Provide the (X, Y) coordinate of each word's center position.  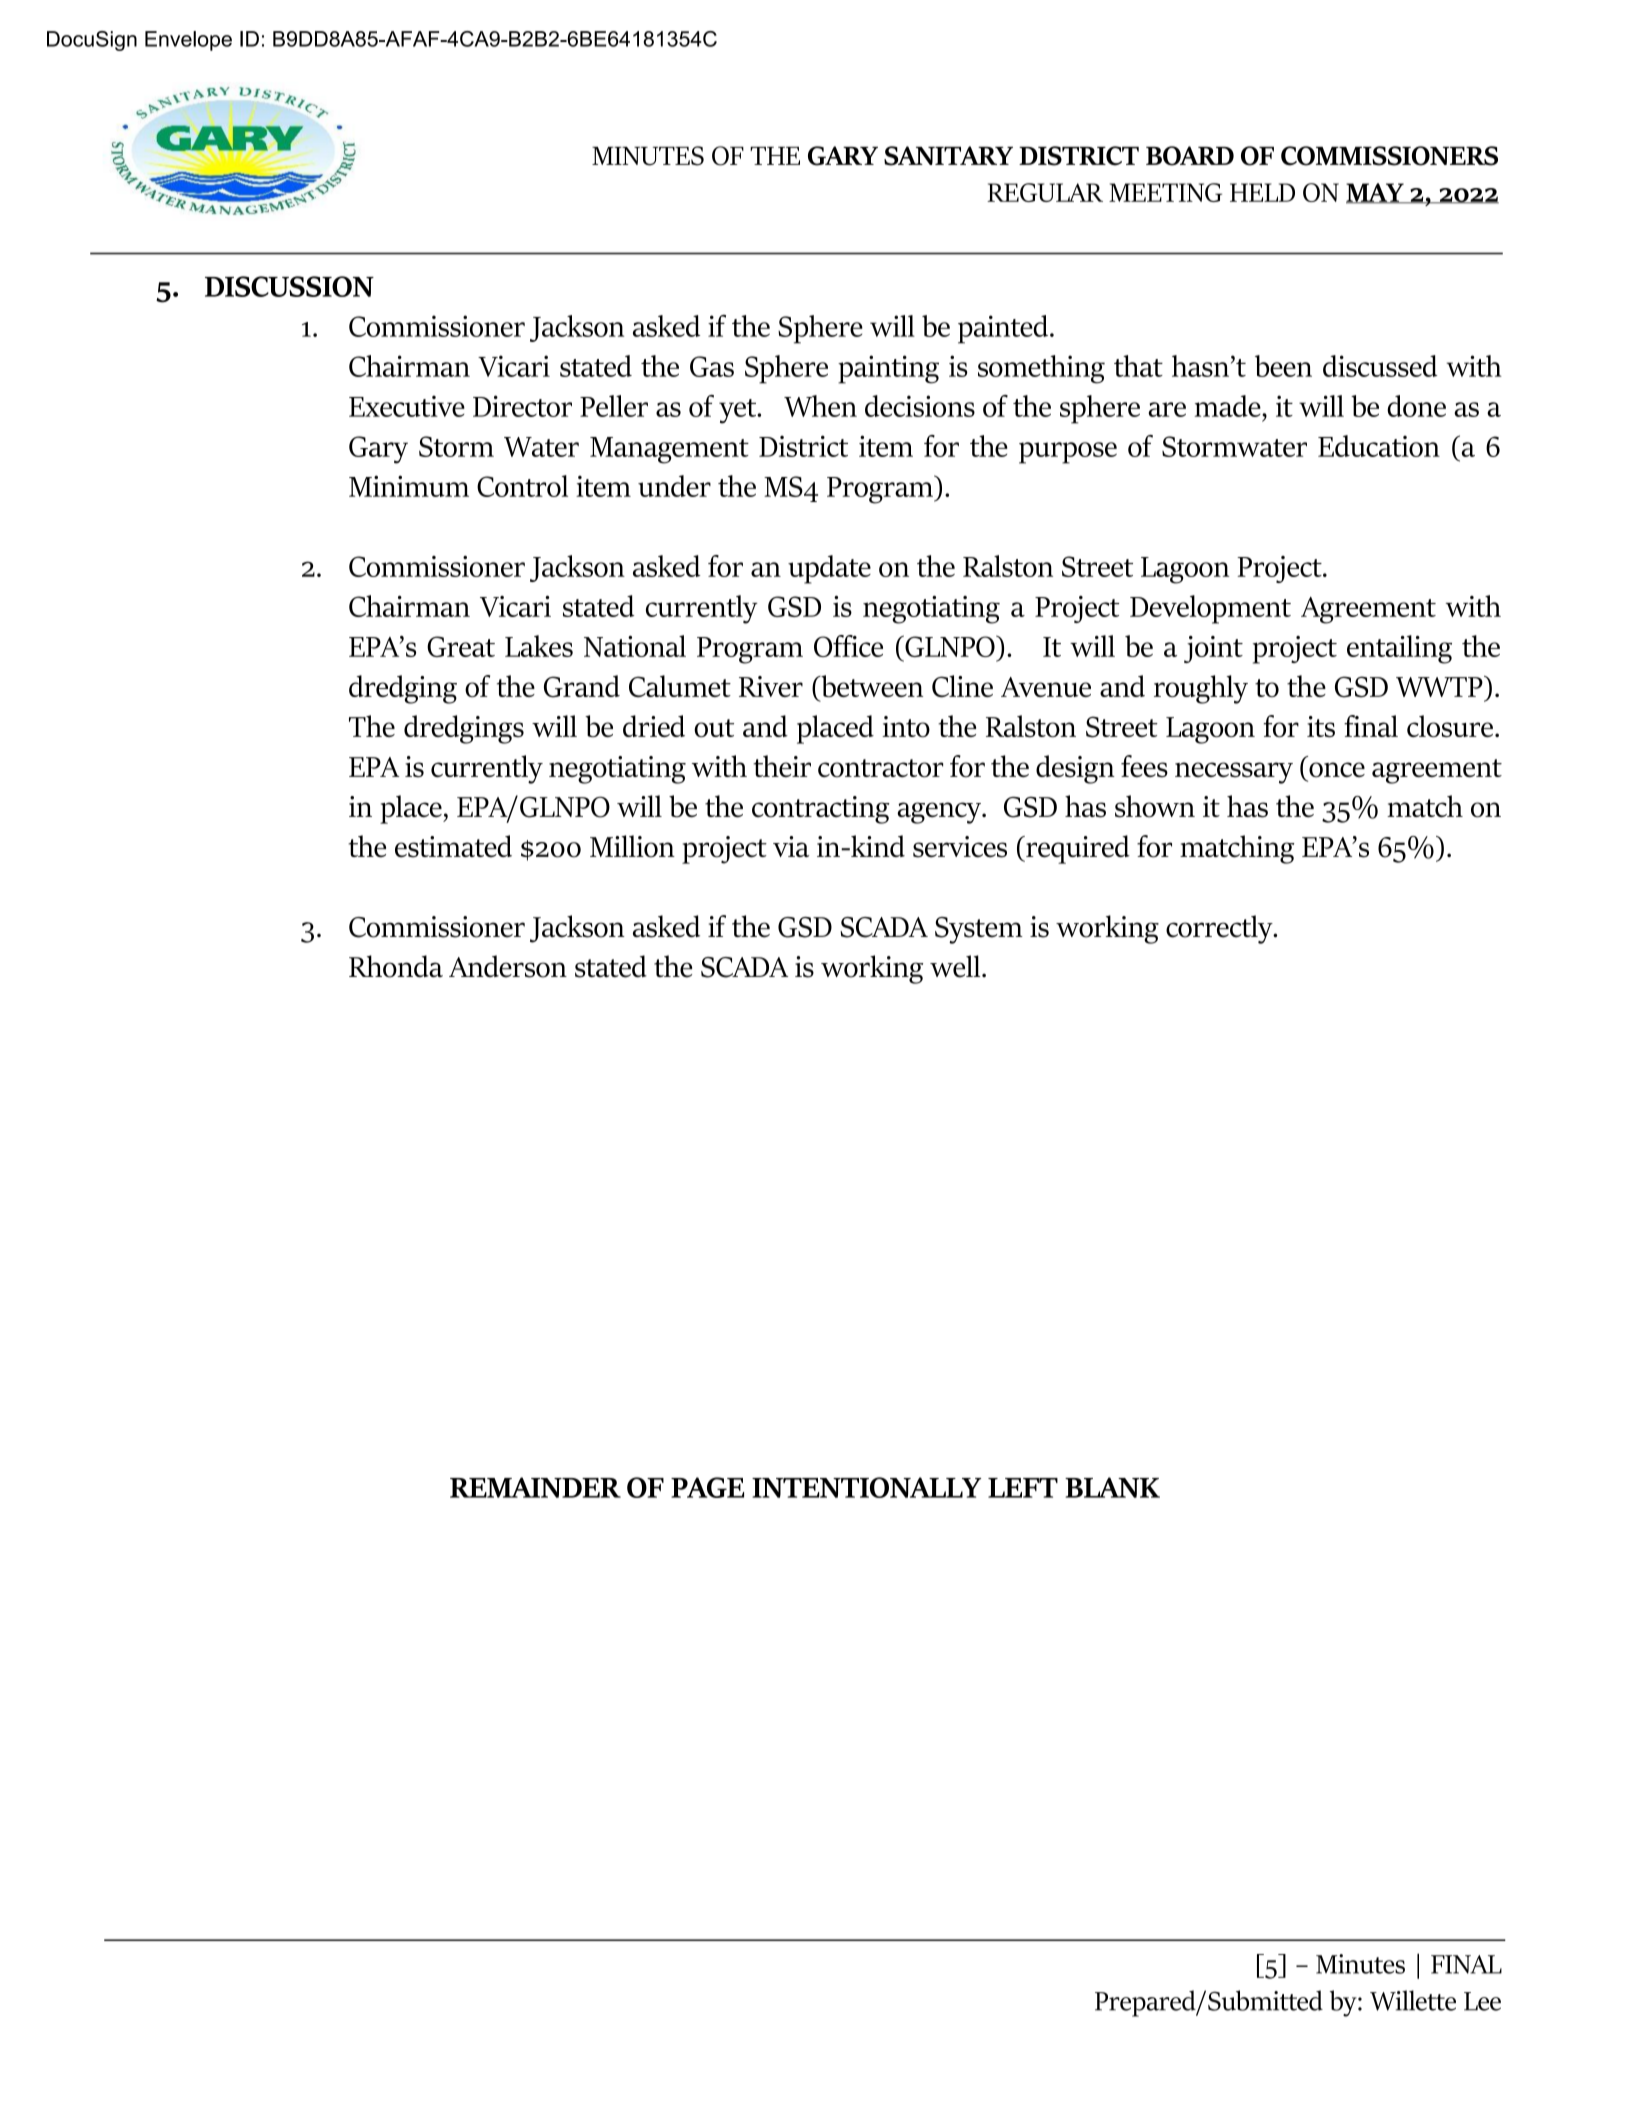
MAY (1376, 193)
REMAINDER (535, 1487)
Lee (1482, 2001)
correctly (1220, 929)
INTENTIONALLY (866, 1487)
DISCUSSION (289, 286)
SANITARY (948, 156)
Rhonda (396, 966)
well (956, 966)
